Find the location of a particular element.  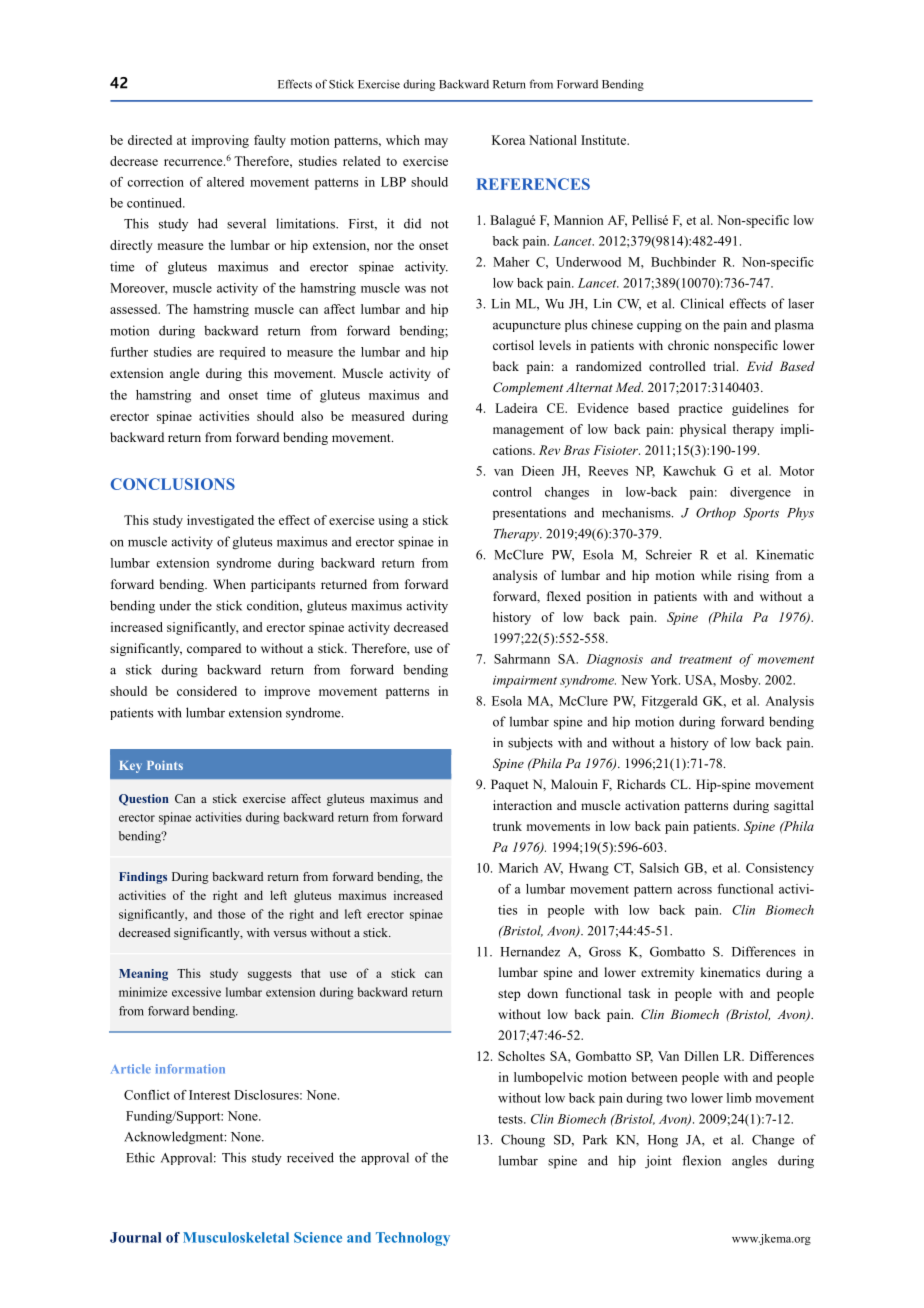

may is located at coordinates (436, 143).
